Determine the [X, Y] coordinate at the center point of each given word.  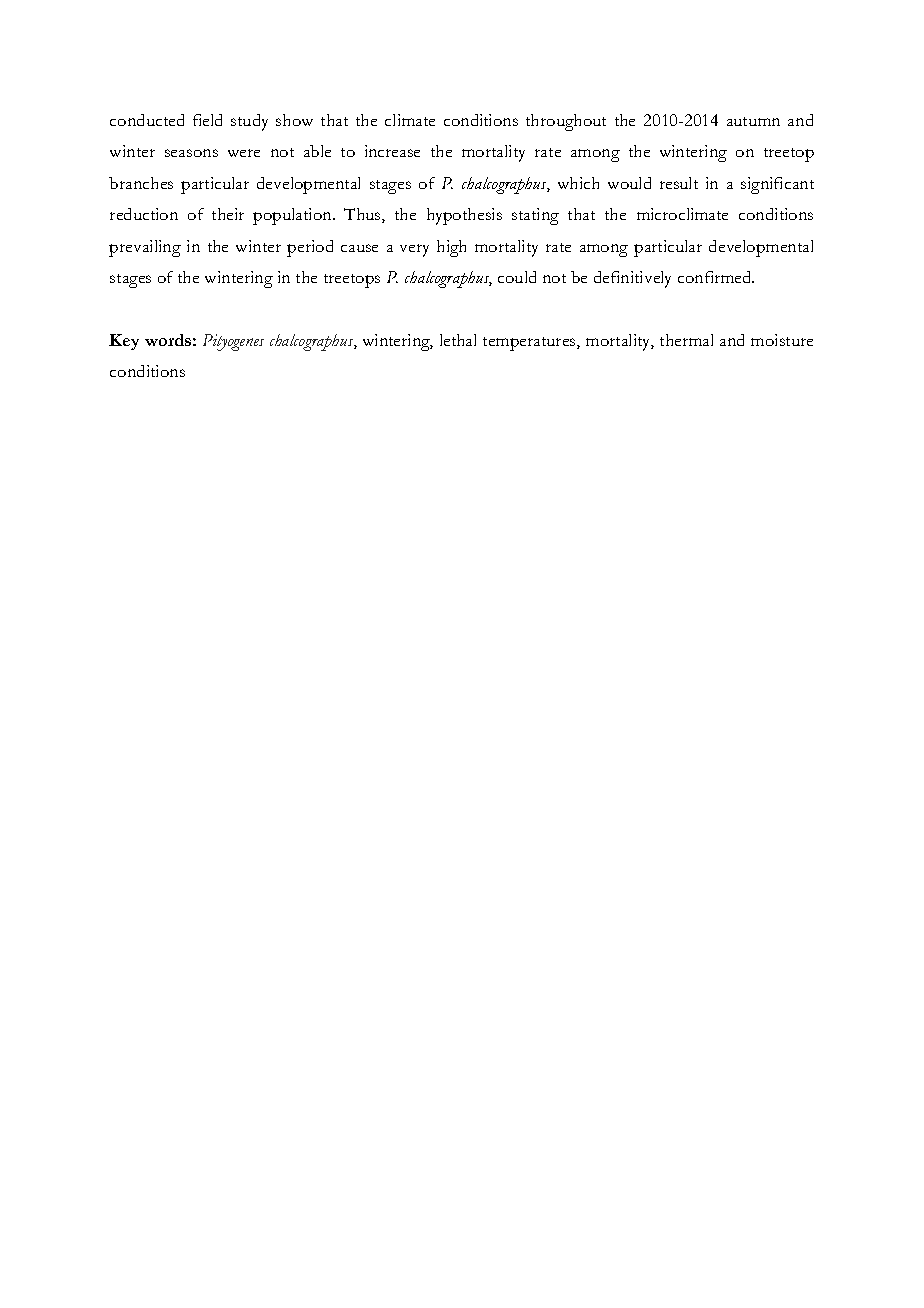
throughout [566, 122]
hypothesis [464, 216]
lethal [458, 340]
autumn [753, 121]
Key [124, 342]
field [207, 120]
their [228, 214]
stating [535, 216]
